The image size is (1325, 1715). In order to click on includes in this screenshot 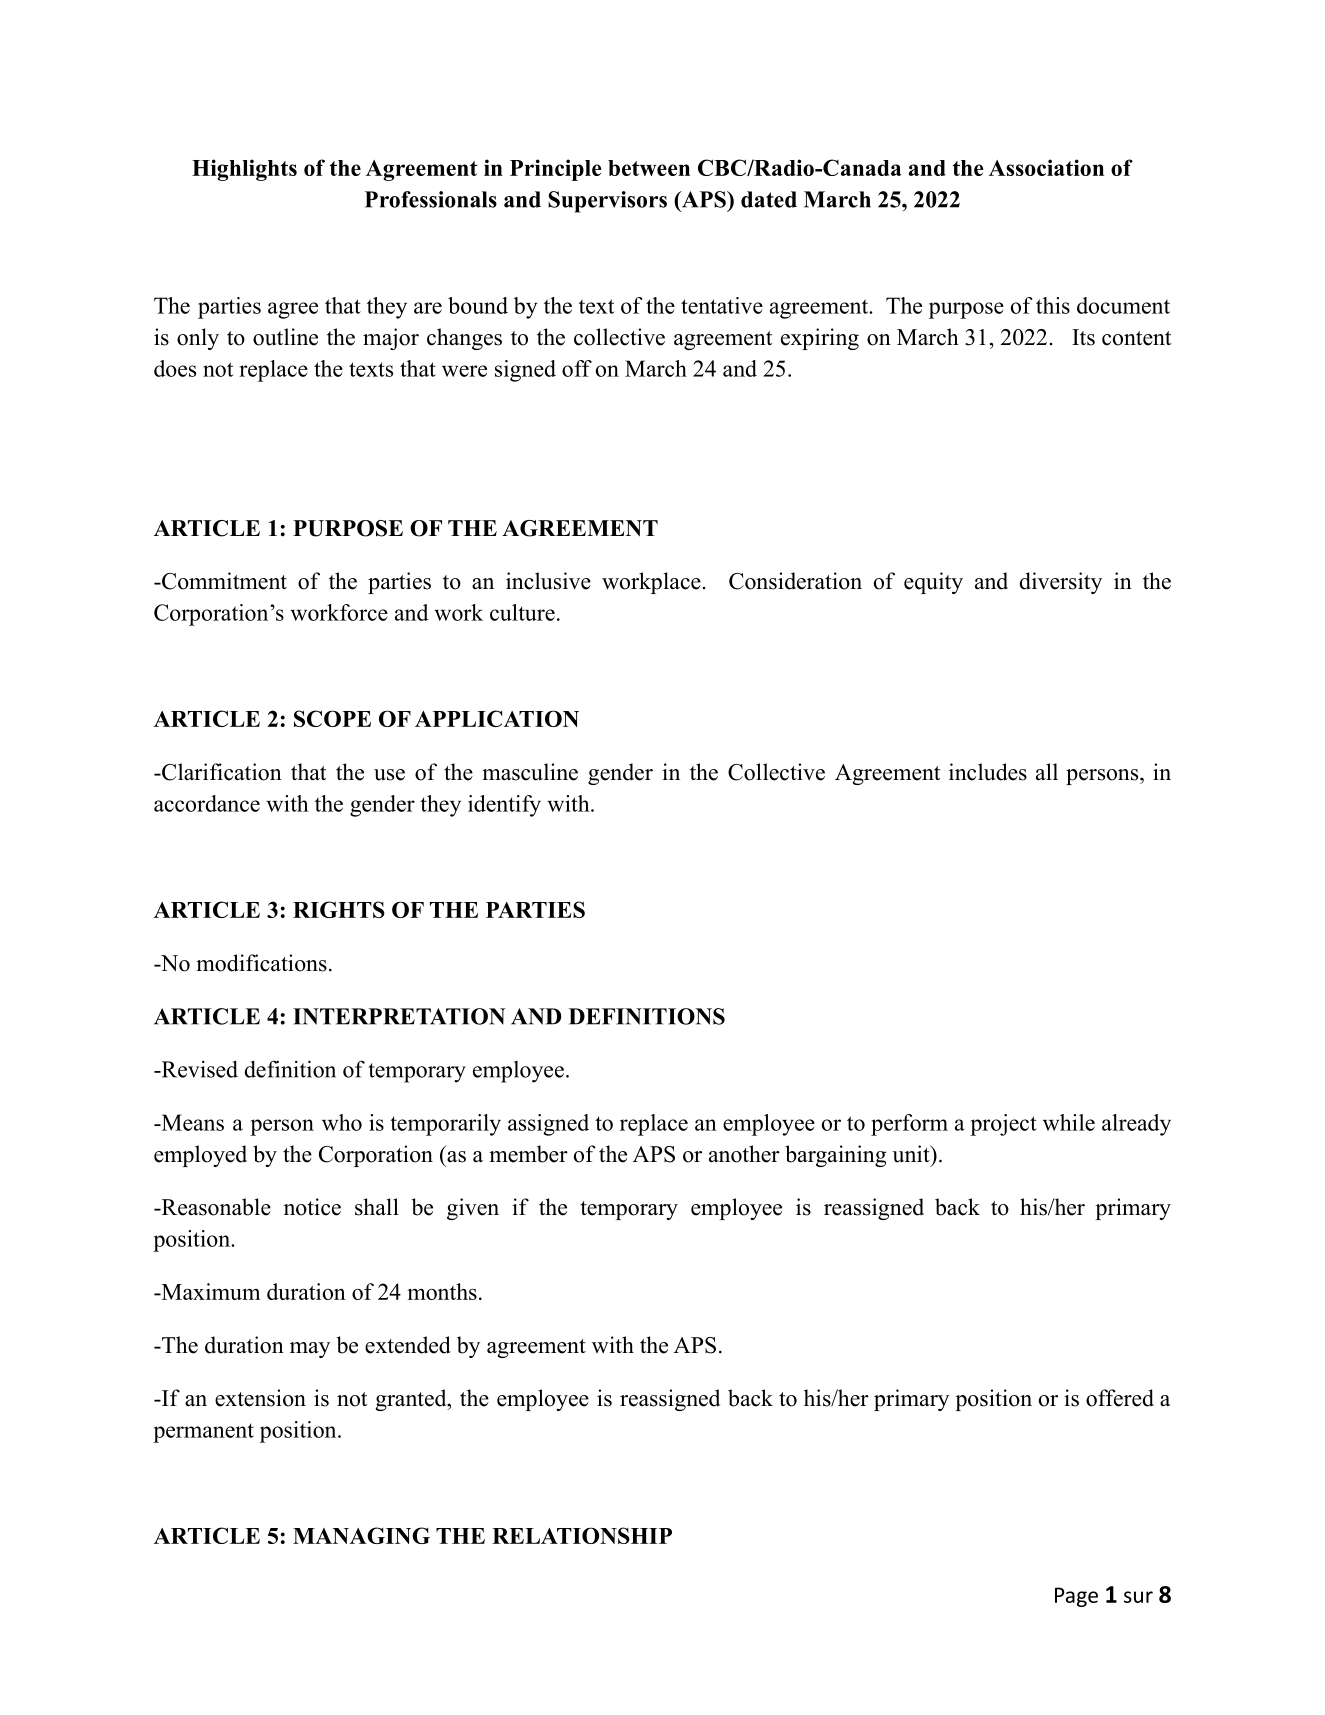, I will do `click(988, 772)`.
